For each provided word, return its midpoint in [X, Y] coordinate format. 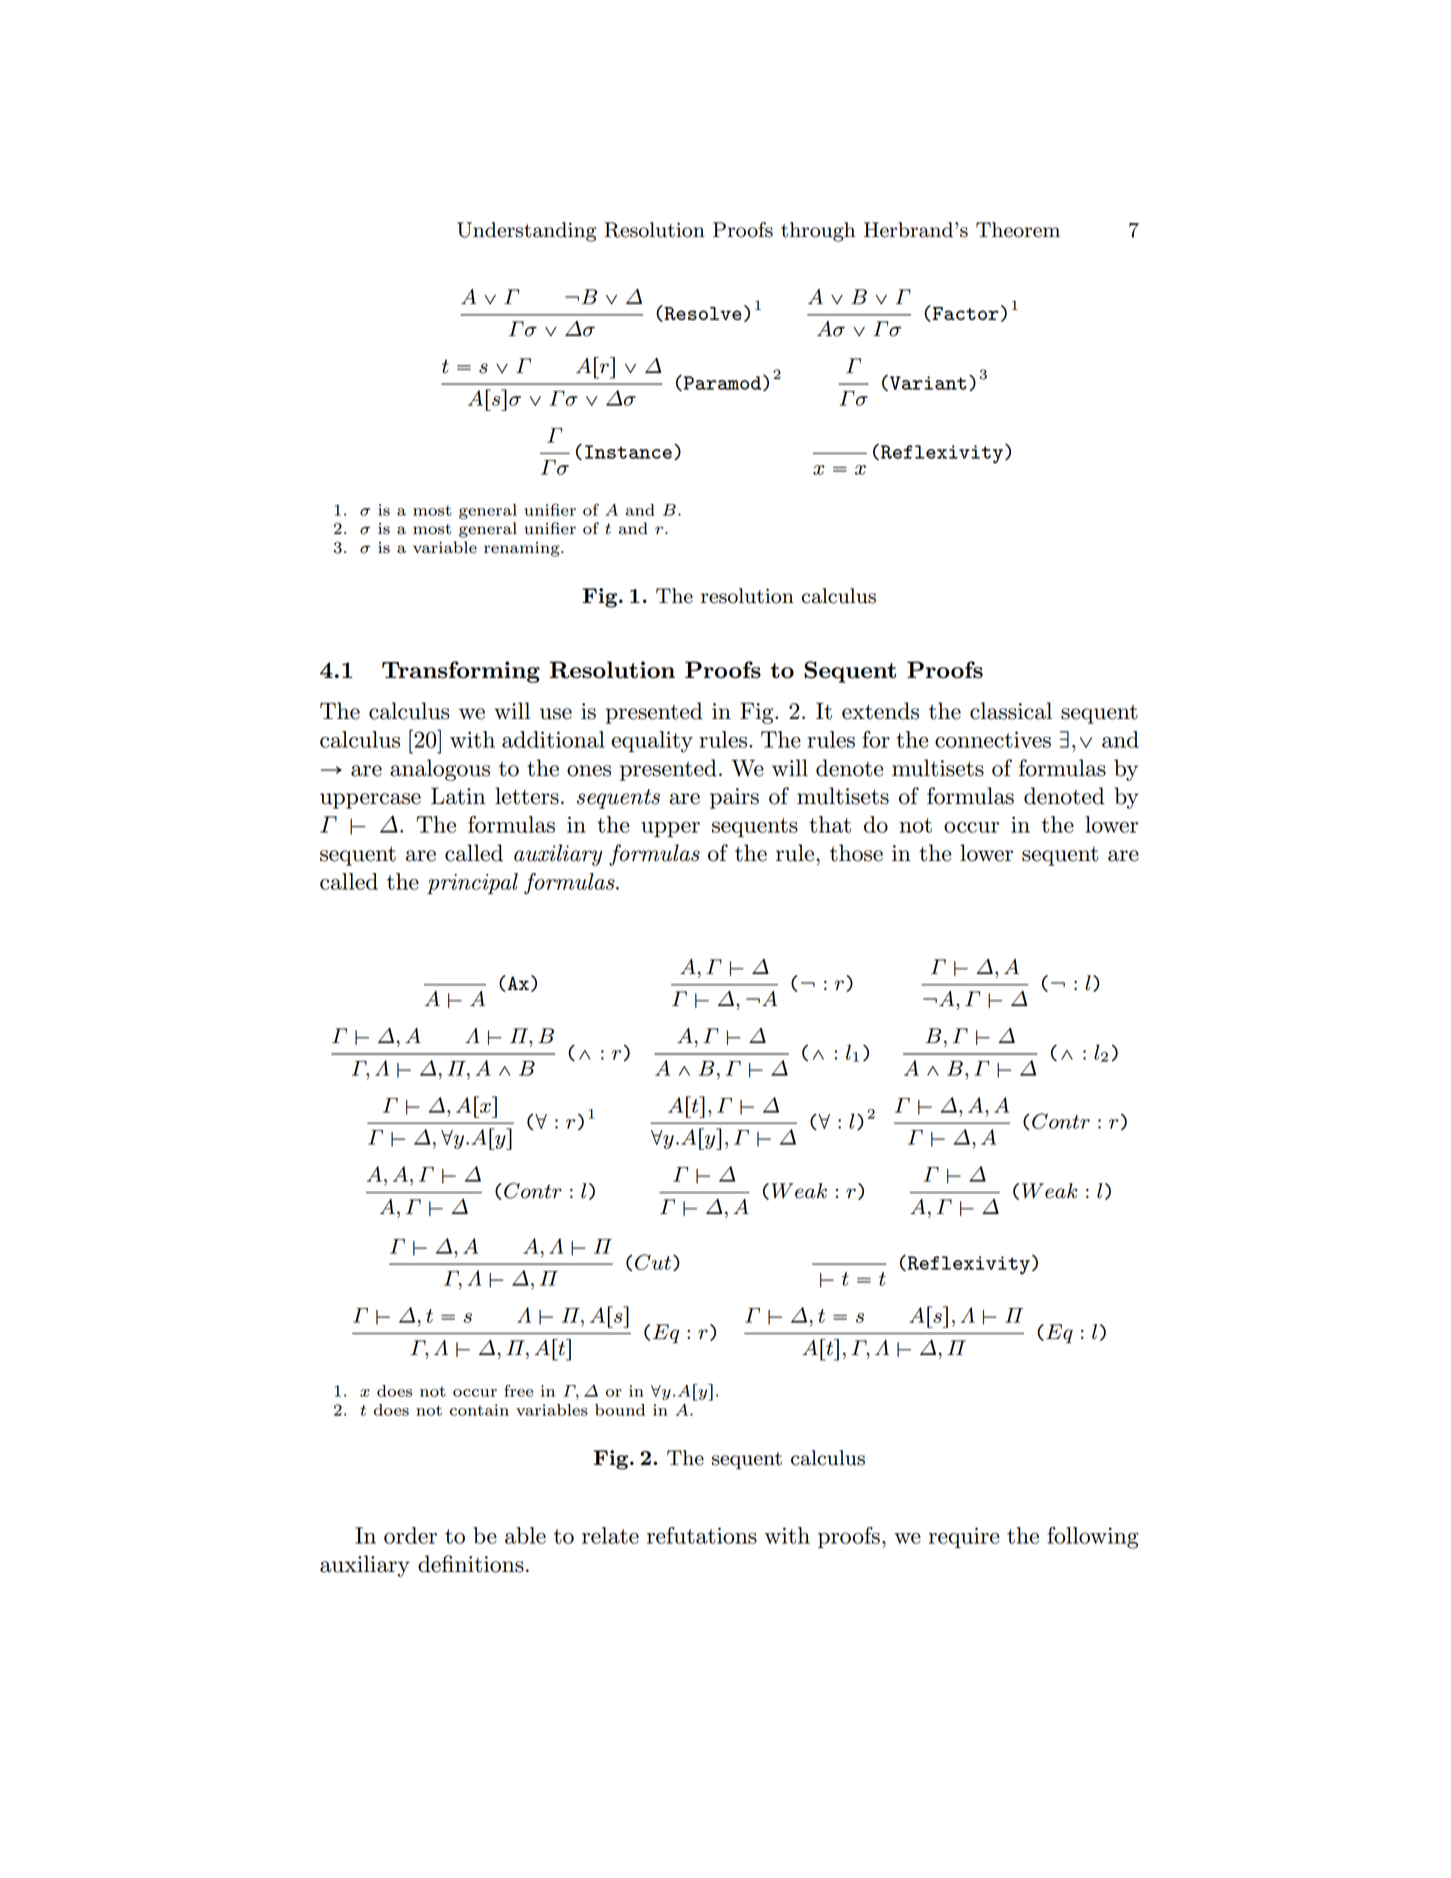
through [818, 232]
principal [472, 883]
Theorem [1018, 230]
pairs [734, 798]
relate [610, 1535]
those [856, 853]
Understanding [527, 232]
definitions [471, 1564]
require [964, 1537]
